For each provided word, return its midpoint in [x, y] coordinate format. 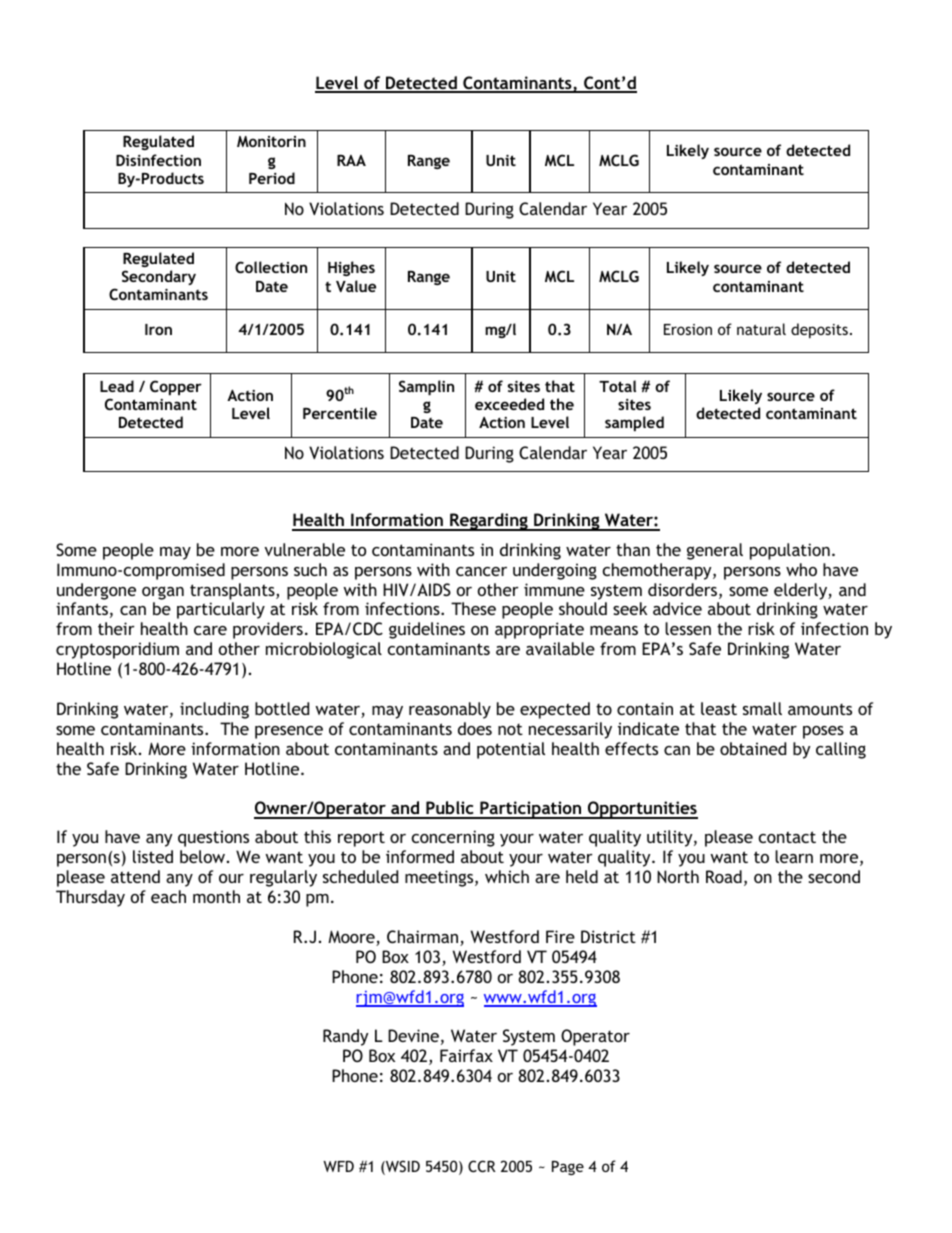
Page [568, 1168]
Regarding [489, 522]
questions [213, 838]
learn [794, 856]
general [715, 551]
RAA [351, 160]
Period [272, 178]
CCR [482, 1166]
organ [163, 593]
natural [761, 329]
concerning [453, 838]
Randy [345, 1037]
